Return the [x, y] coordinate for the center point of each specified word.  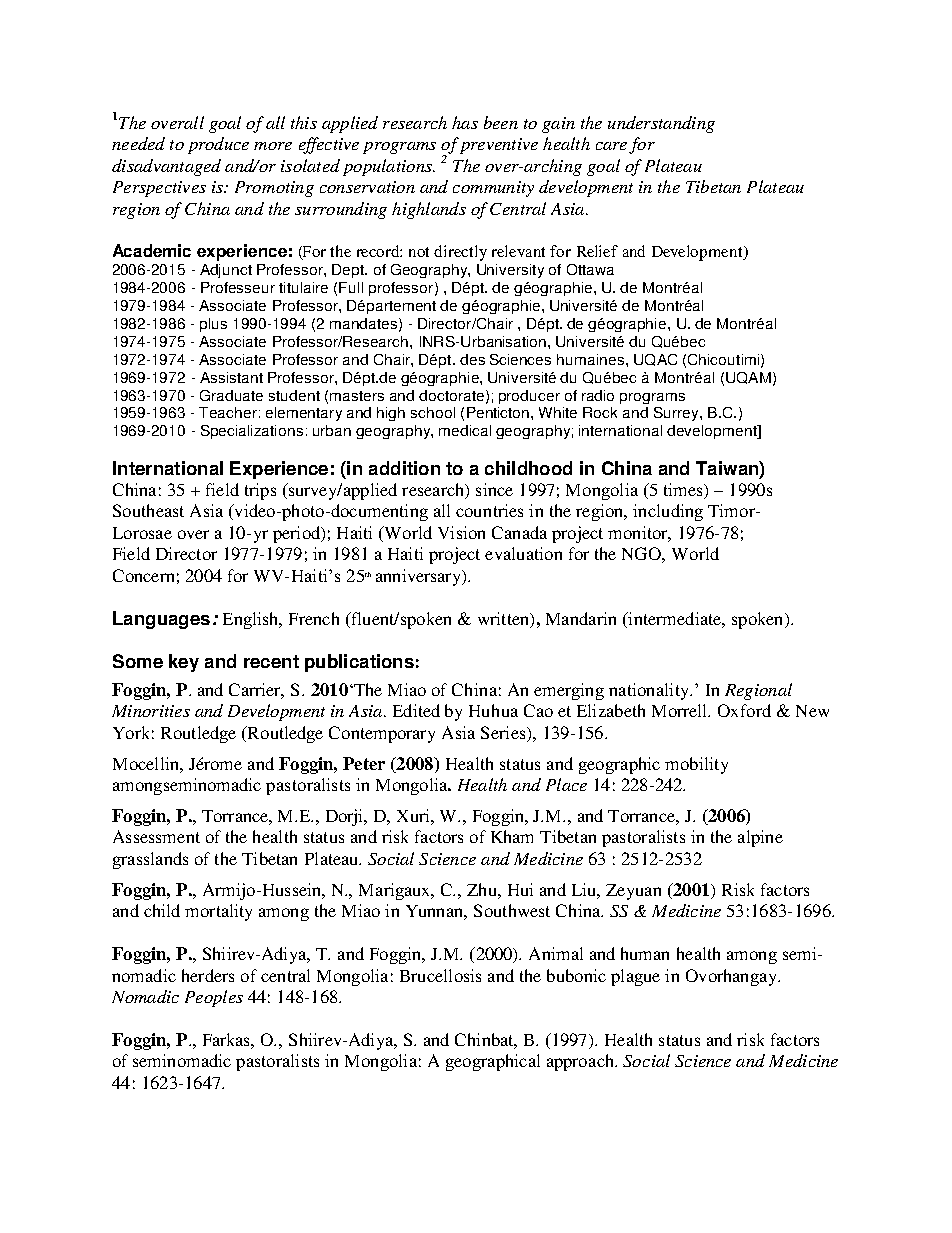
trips [260, 491]
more [273, 146]
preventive [499, 146]
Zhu [483, 889]
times [684, 491]
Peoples [214, 998]
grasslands [150, 860]
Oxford [744, 710]
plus [213, 325]
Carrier [256, 691]
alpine [760, 838]
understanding [661, 124]
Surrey [677, 414]
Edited [416, 710]
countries [489, 510]
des [472, 359]
